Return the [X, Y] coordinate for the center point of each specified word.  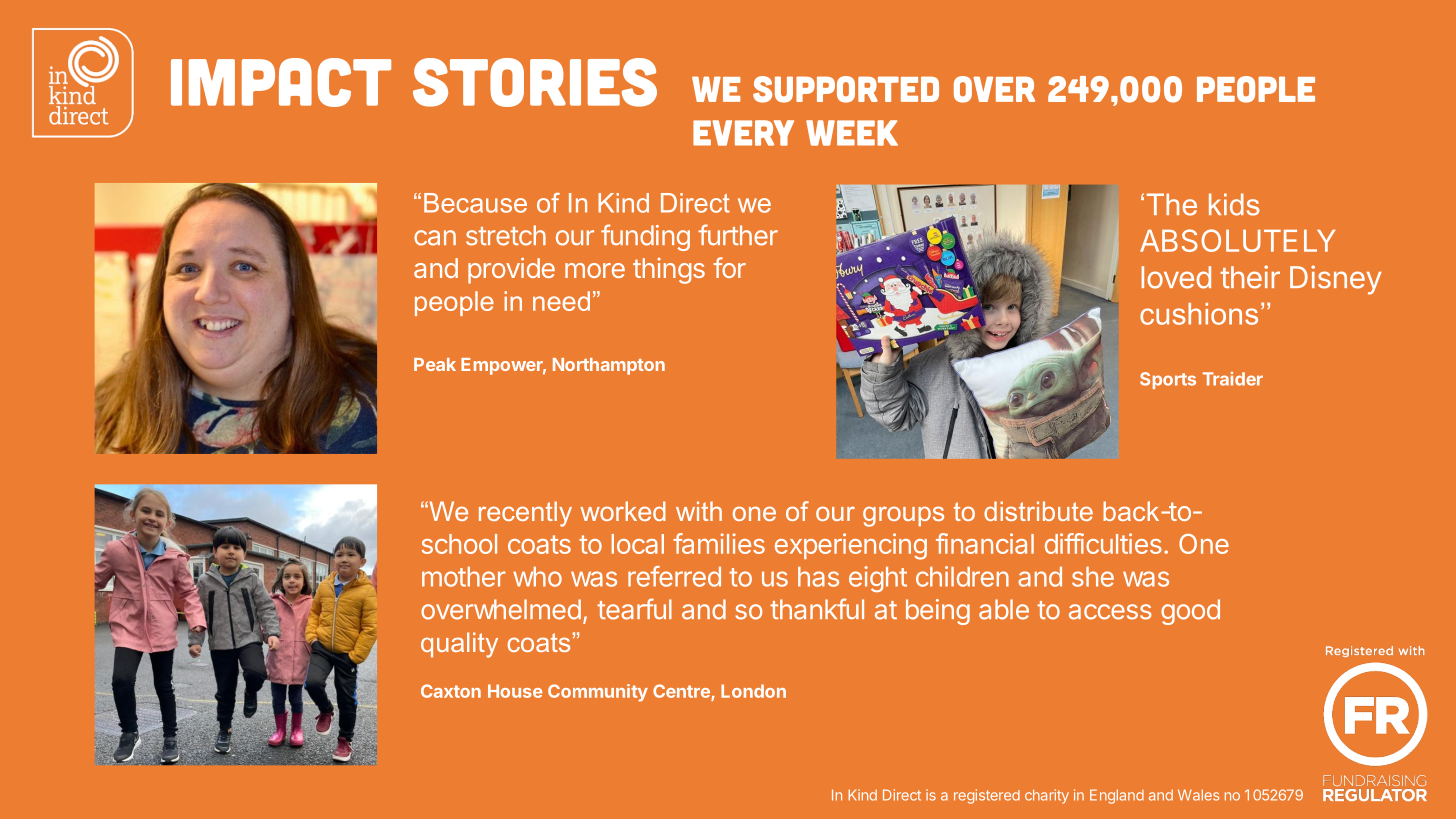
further [738, 235]
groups [903, 516]
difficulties [1103, 543]
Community [598, 693]
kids [1234, 204]
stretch [506, 235]
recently [525, 514]
